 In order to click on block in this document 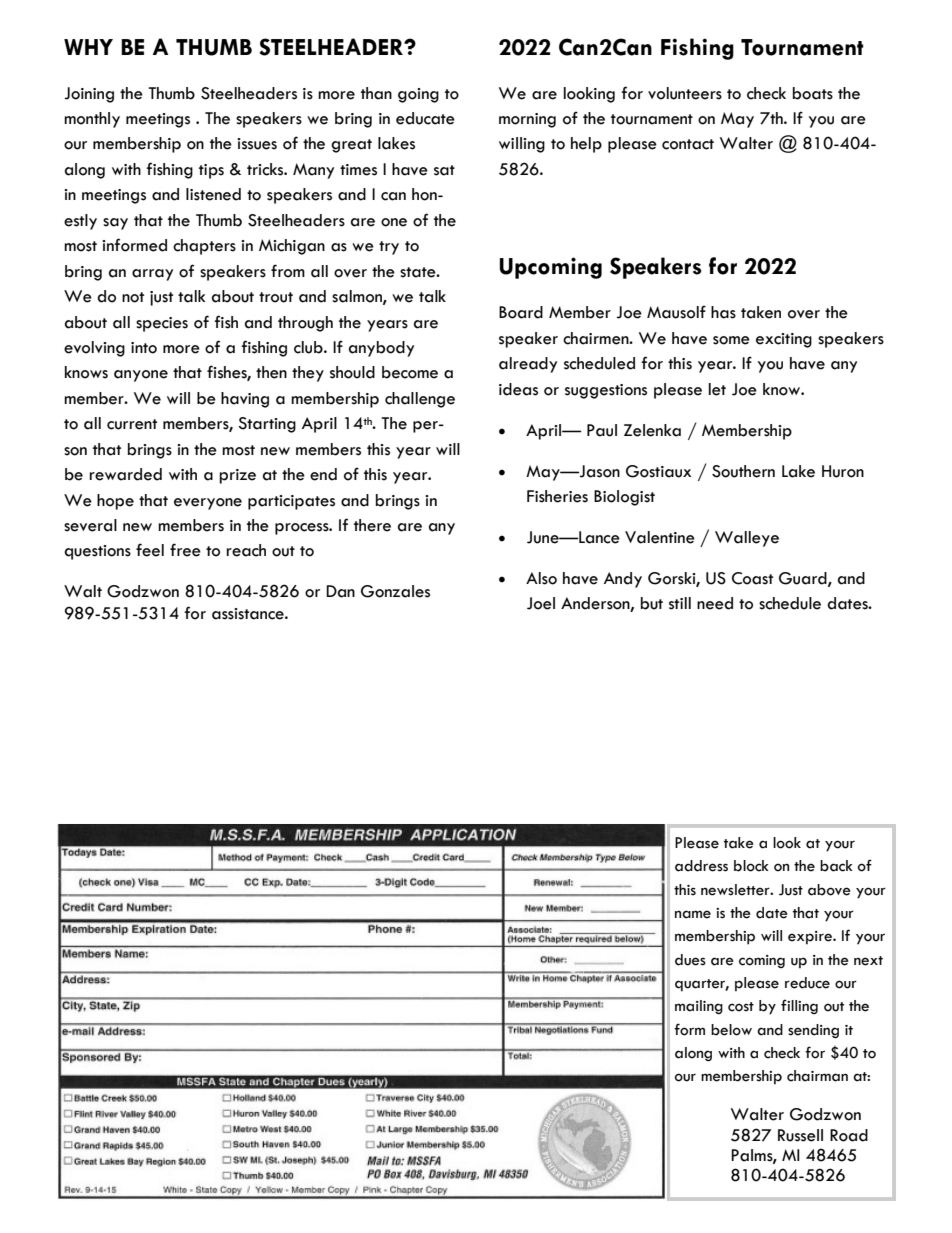, I will do `click(751, 866)`.
